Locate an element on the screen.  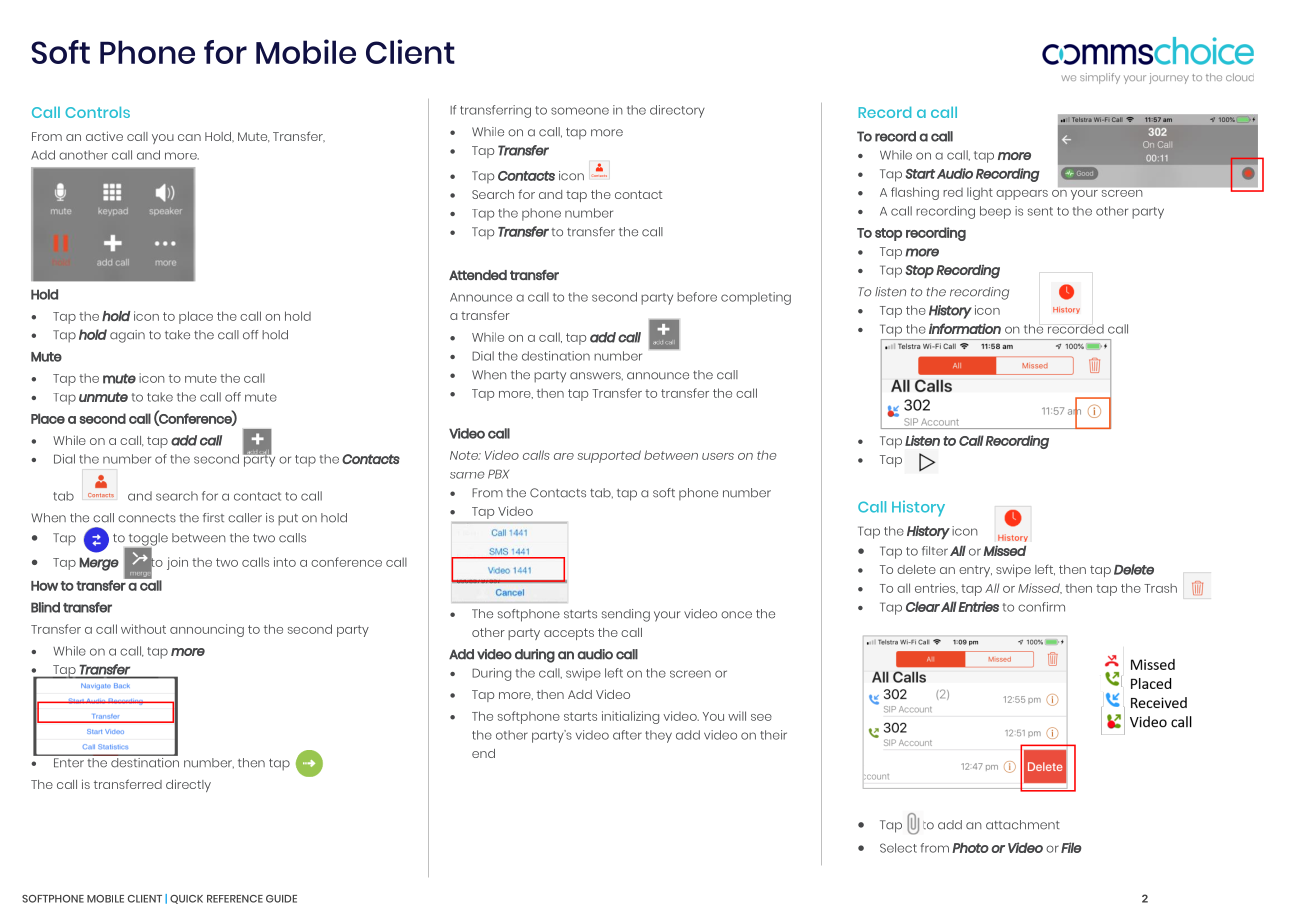
confirm is located at coordinates (1041, 607).
